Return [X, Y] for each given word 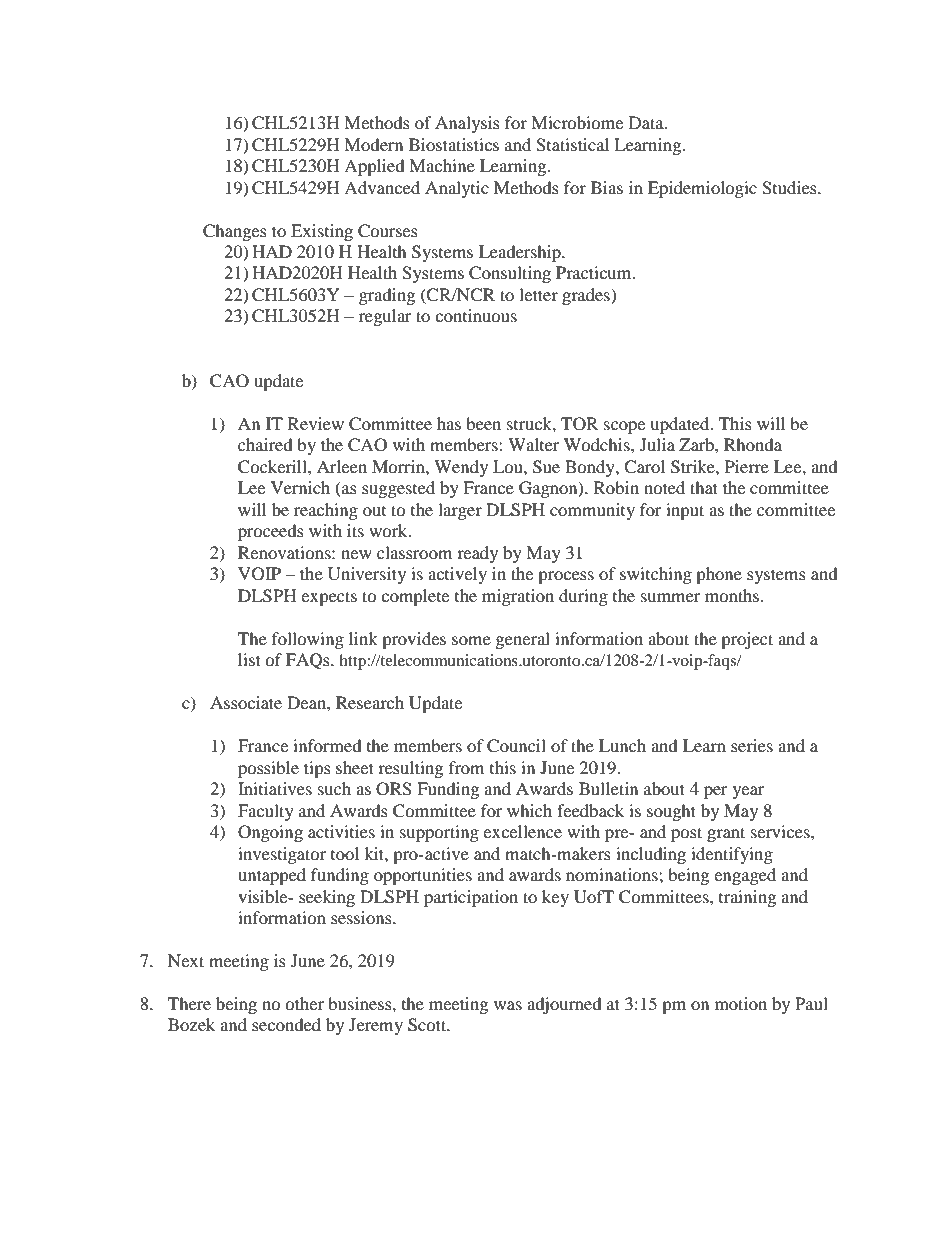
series [752, 745]
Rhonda [753, 444]
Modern [373, 144]
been [483, 423]
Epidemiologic [702, 189]
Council [516, 746]
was [508, 1005]
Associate [246, 702]
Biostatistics [454, 144]
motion [741, 1003]
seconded [286, 1024]
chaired [265, 444]
